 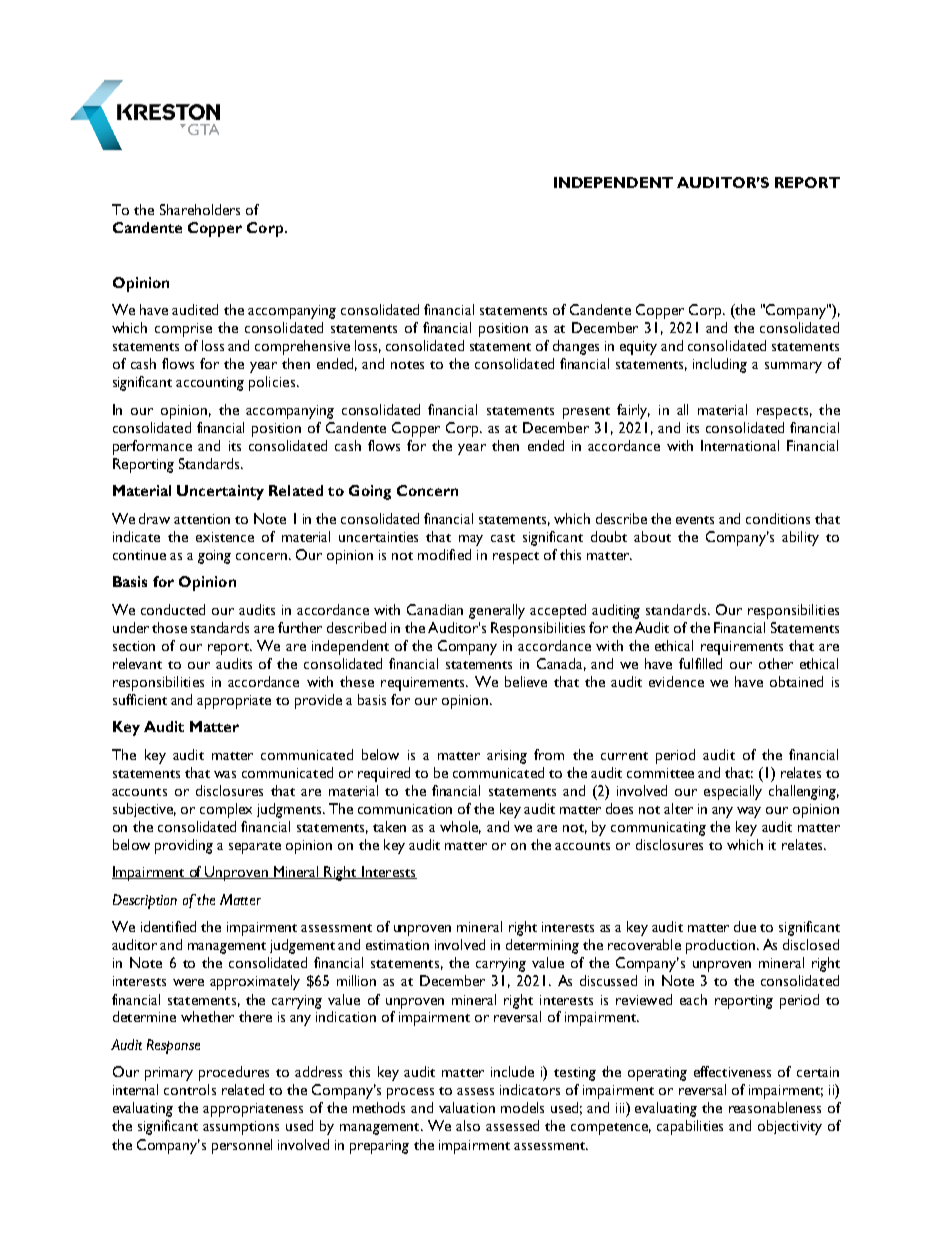 I want to click on due, so click(x=745, y=926).
